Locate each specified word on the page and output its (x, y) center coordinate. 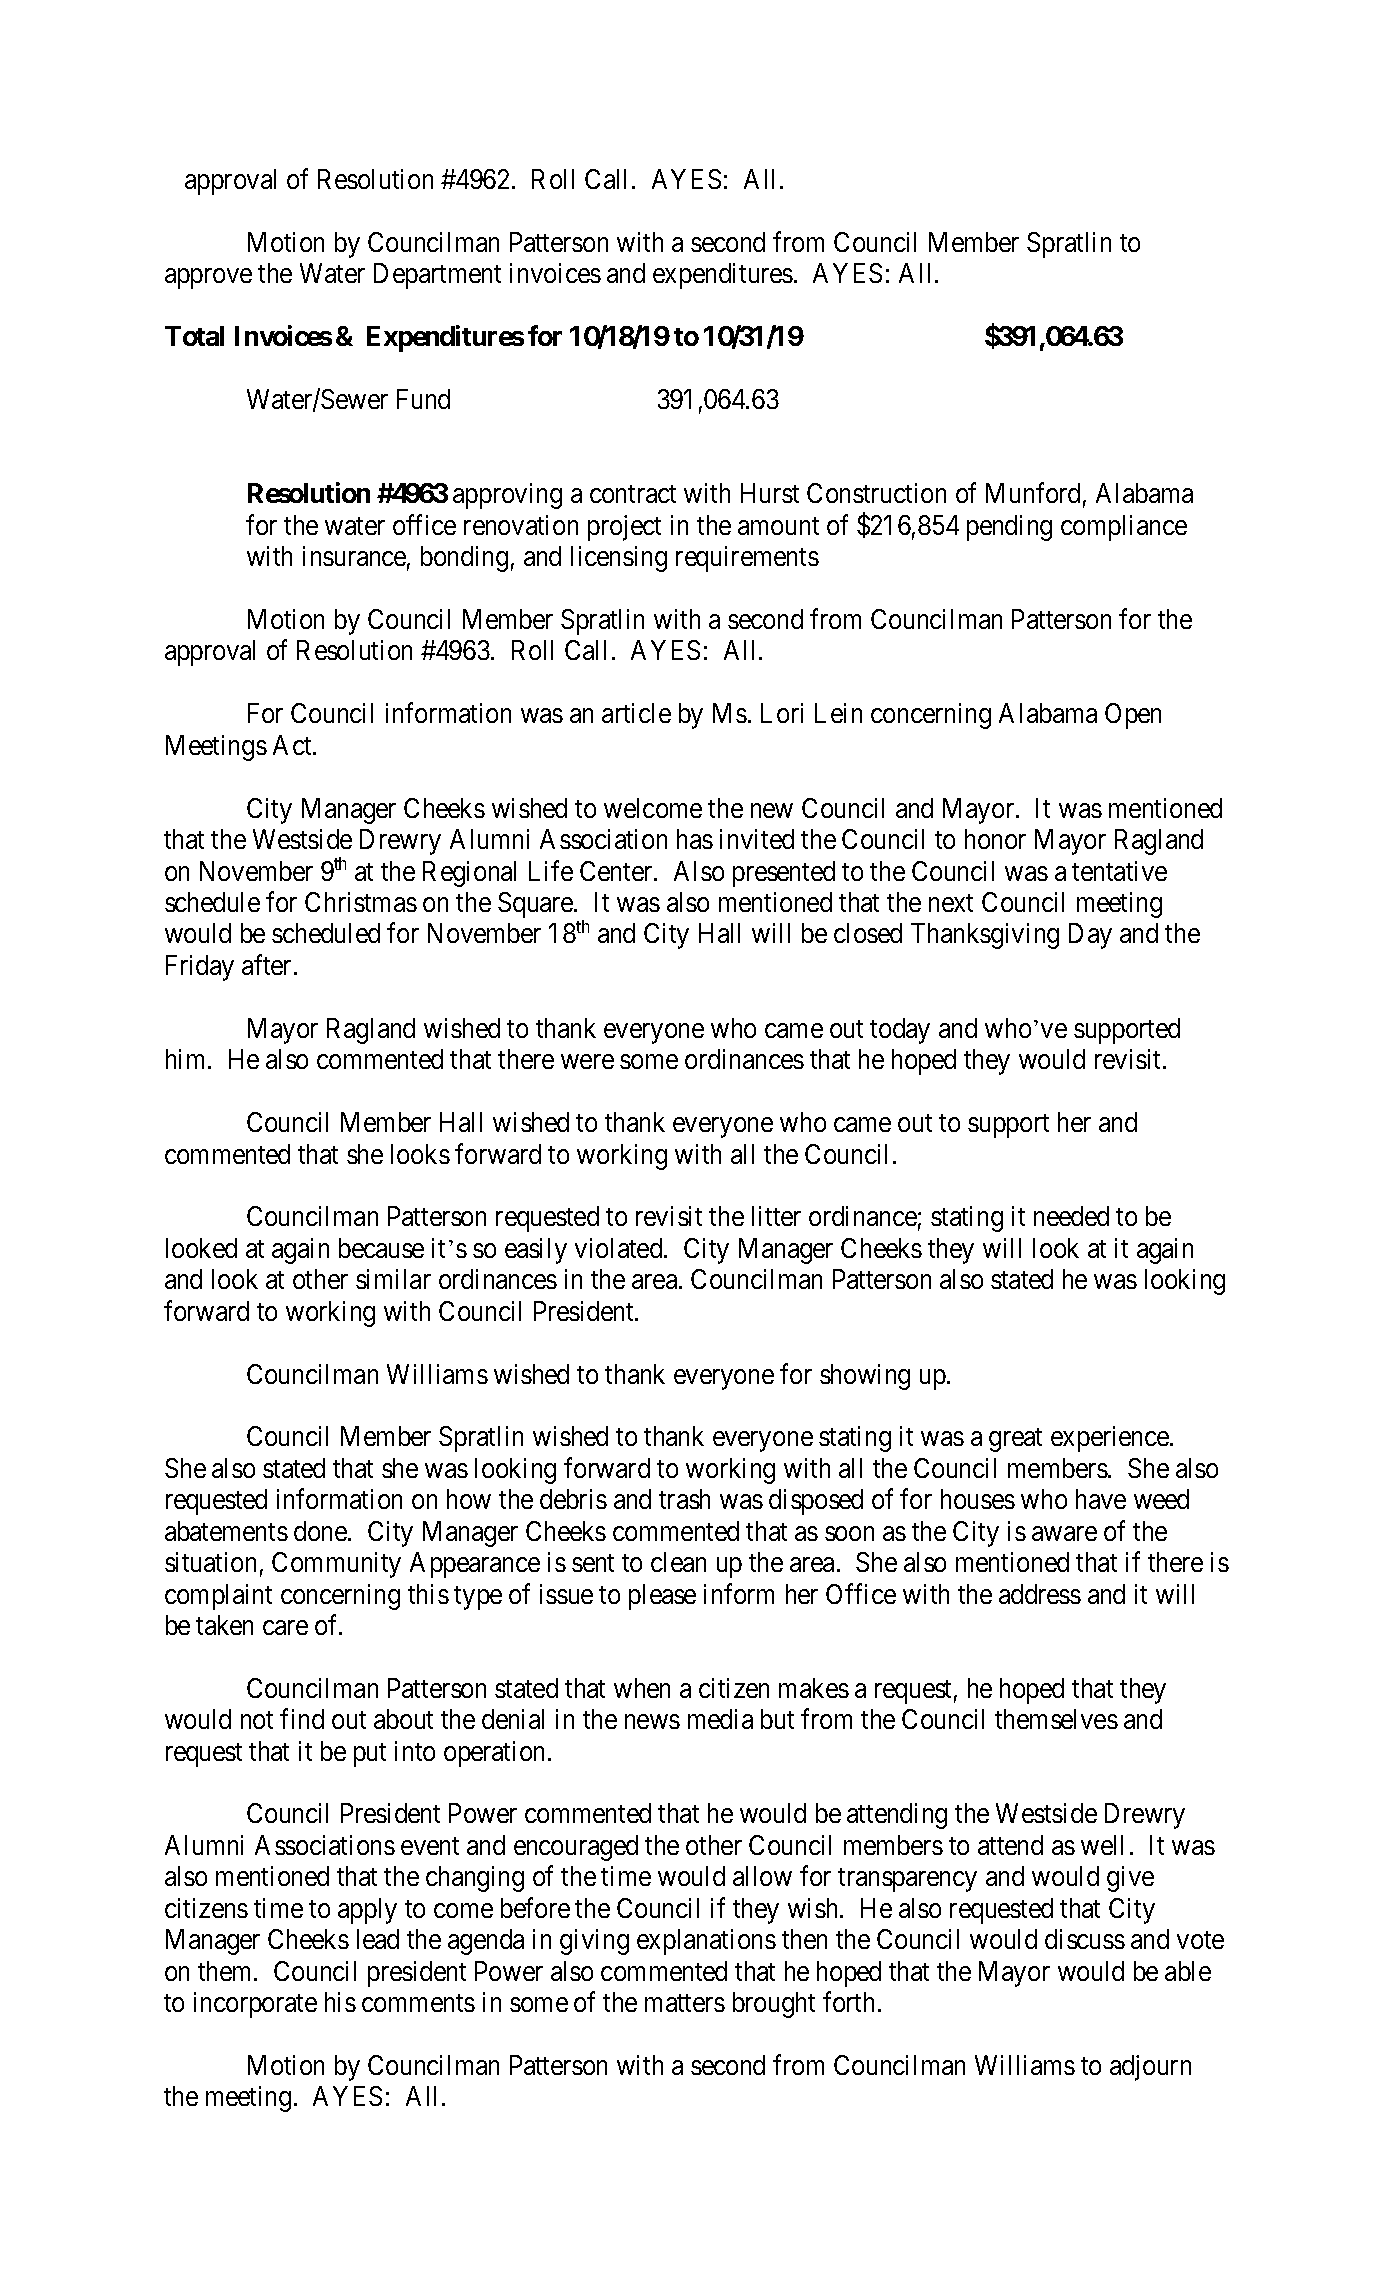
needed (1071, 1216)
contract (633, 494)
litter (776, 1216)
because (381, 1248)
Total (194, 336)
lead (378, 1939)
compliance (1124, 528)
